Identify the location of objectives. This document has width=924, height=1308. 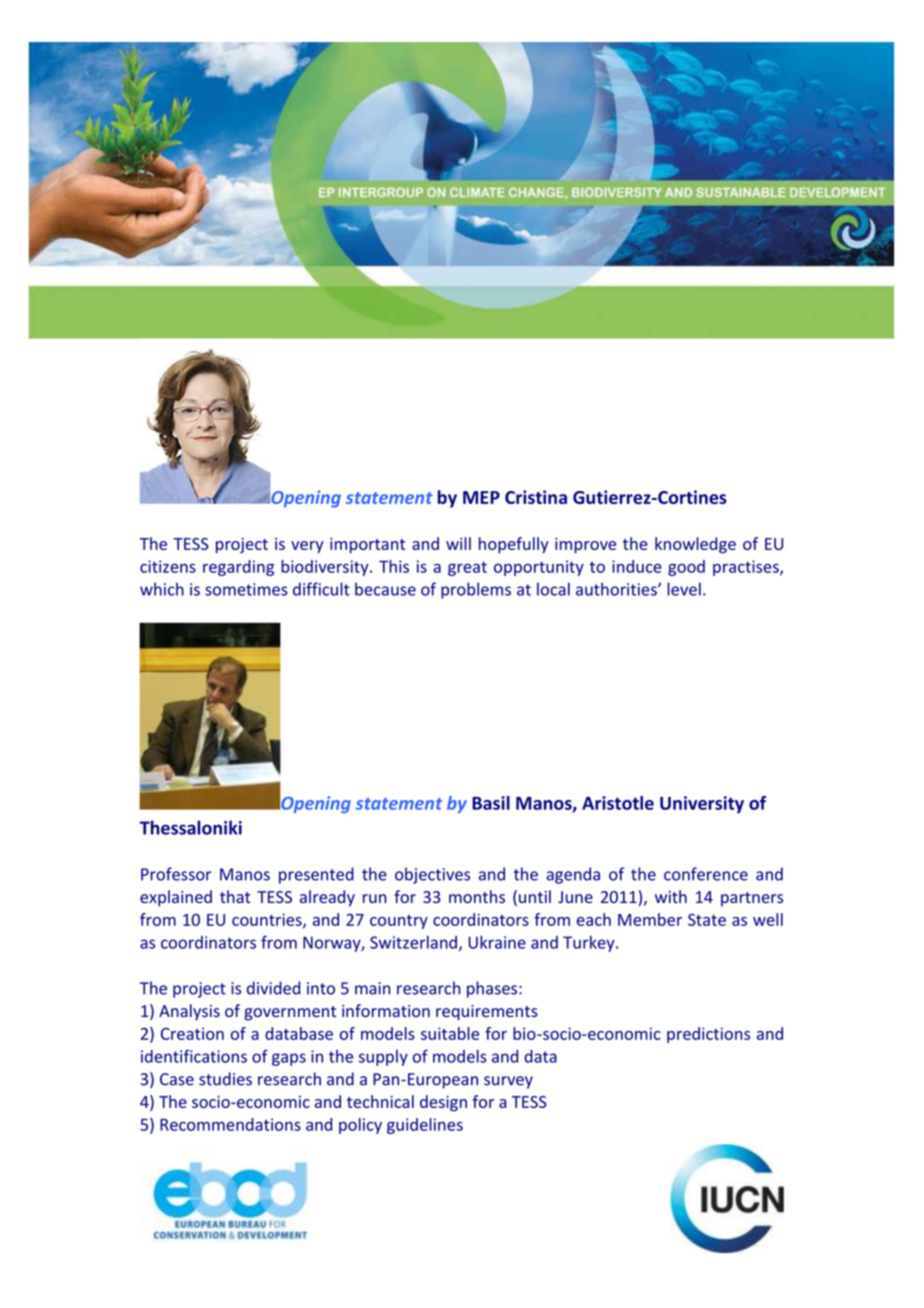
(432, 875).
